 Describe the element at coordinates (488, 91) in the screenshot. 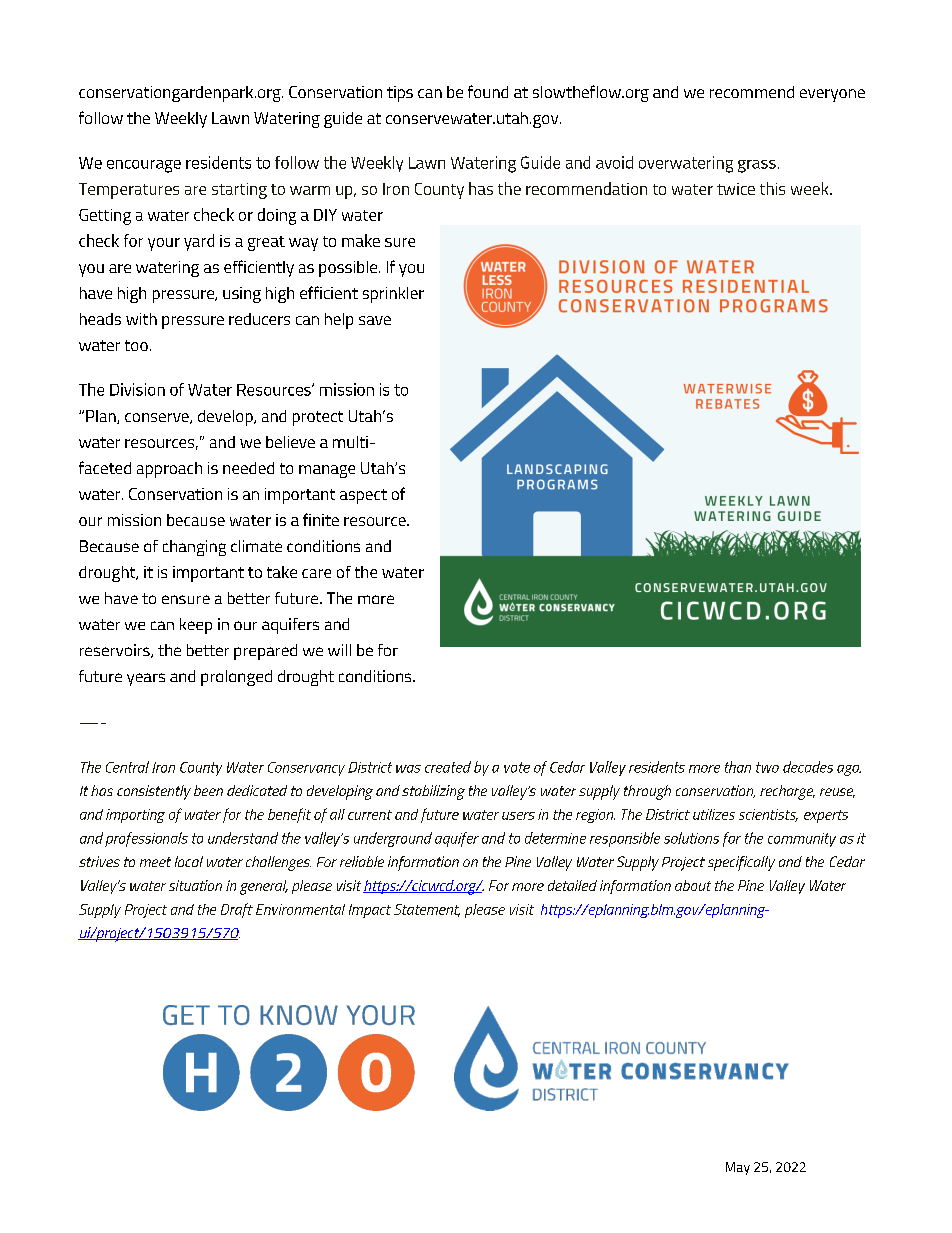

I see `found` at that location.
